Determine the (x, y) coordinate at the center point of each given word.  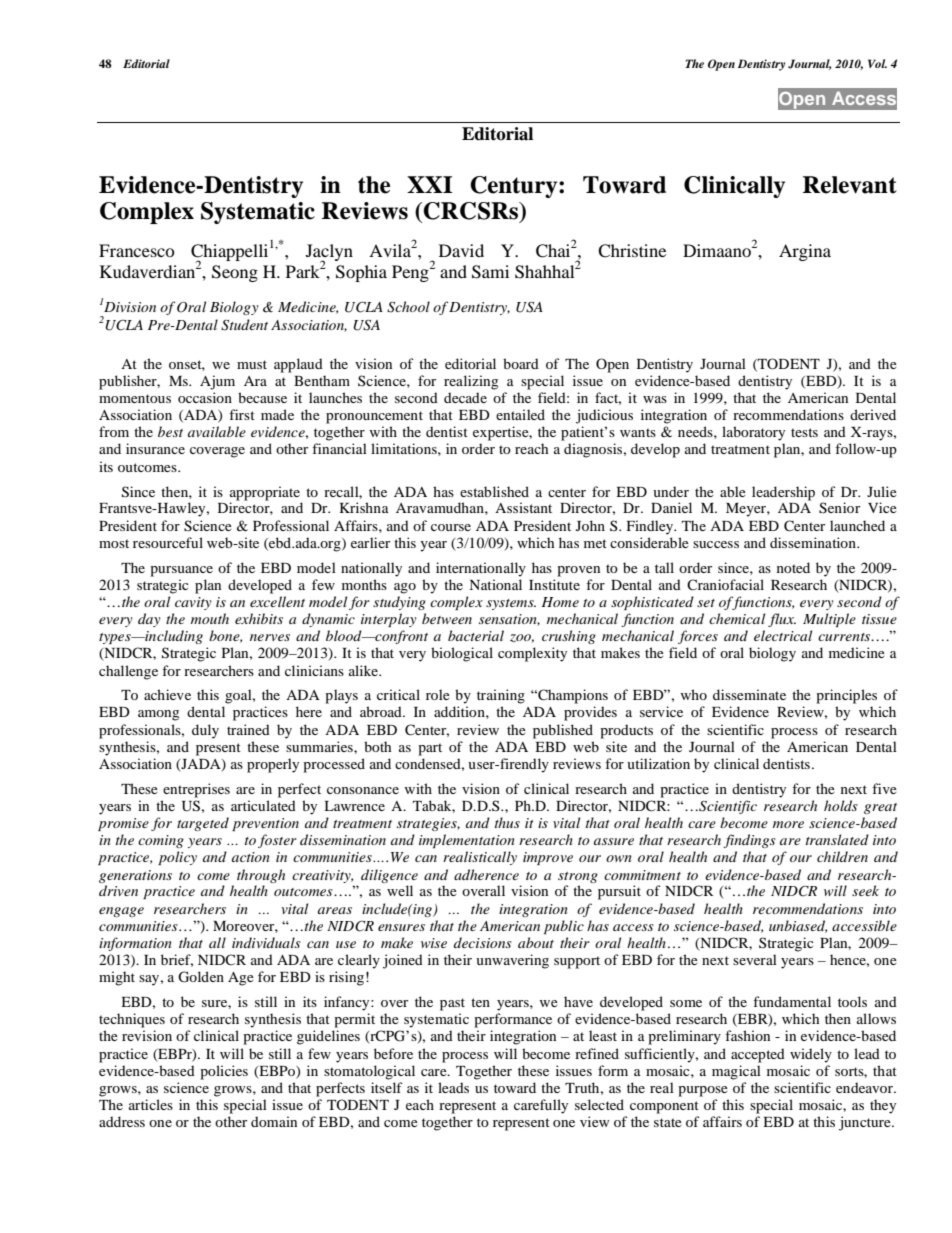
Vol (877, 63)
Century (515, 187)
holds (841, 805)
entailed (520, 414)
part (430, 749)
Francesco (137, 250)
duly (205, 731)
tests (804, 432)
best (170, 431)
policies (224, 1072)
